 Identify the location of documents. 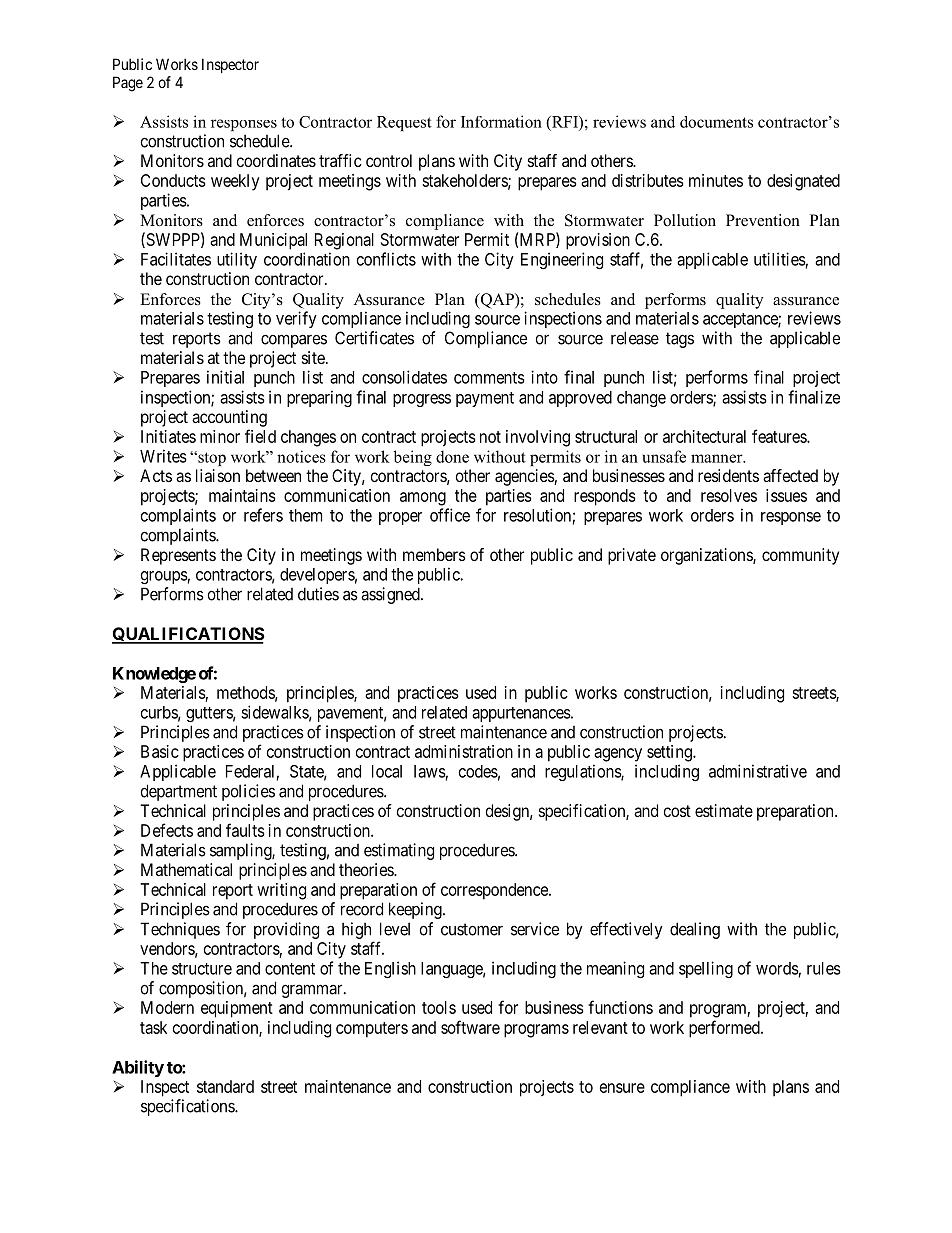
(716, 122).
